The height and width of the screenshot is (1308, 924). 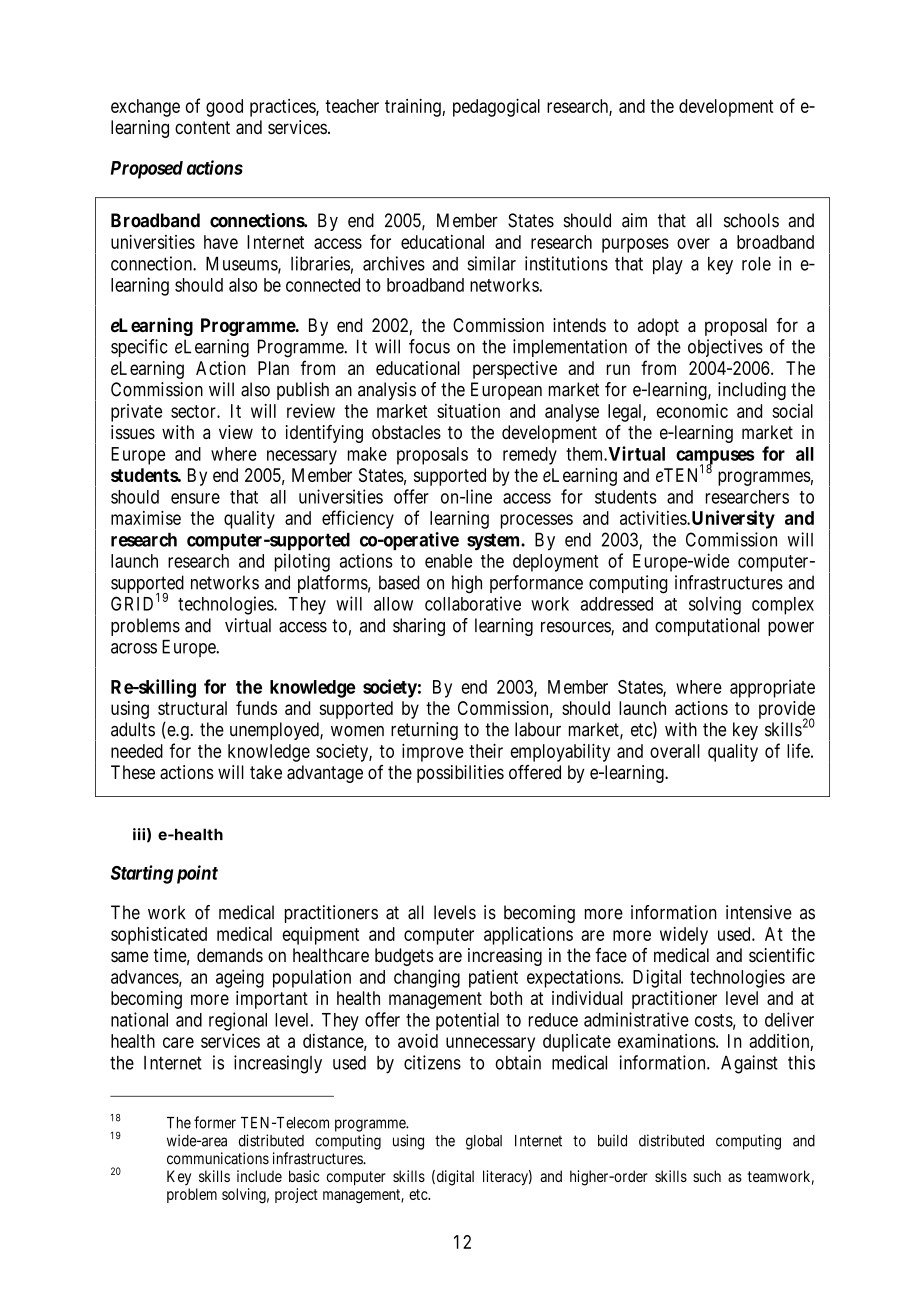 What do you see at coordinates (759, 912) in the screenshot?
I see `intensive` at bounding box center [759, 912].
